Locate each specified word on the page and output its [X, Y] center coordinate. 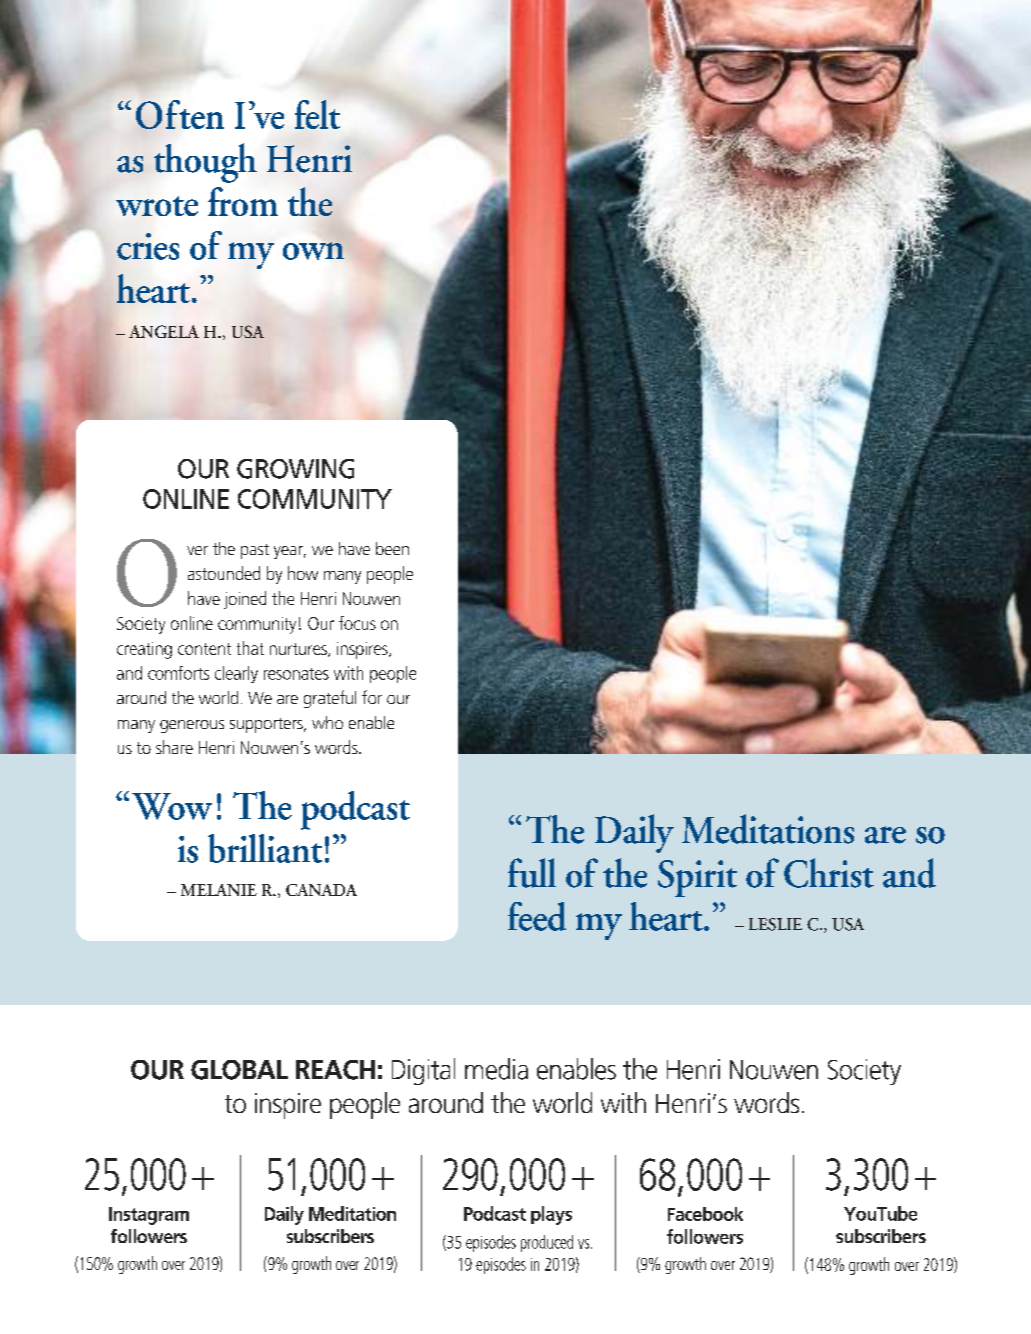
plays [551, 1215]
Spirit [697, 878]
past [255, 551]
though [205, 163]
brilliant [265, 848]
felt [317, 114]
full [532, 873]
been [392, 548]
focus [357, 623]
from [243, 201]
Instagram [149, 1216]
